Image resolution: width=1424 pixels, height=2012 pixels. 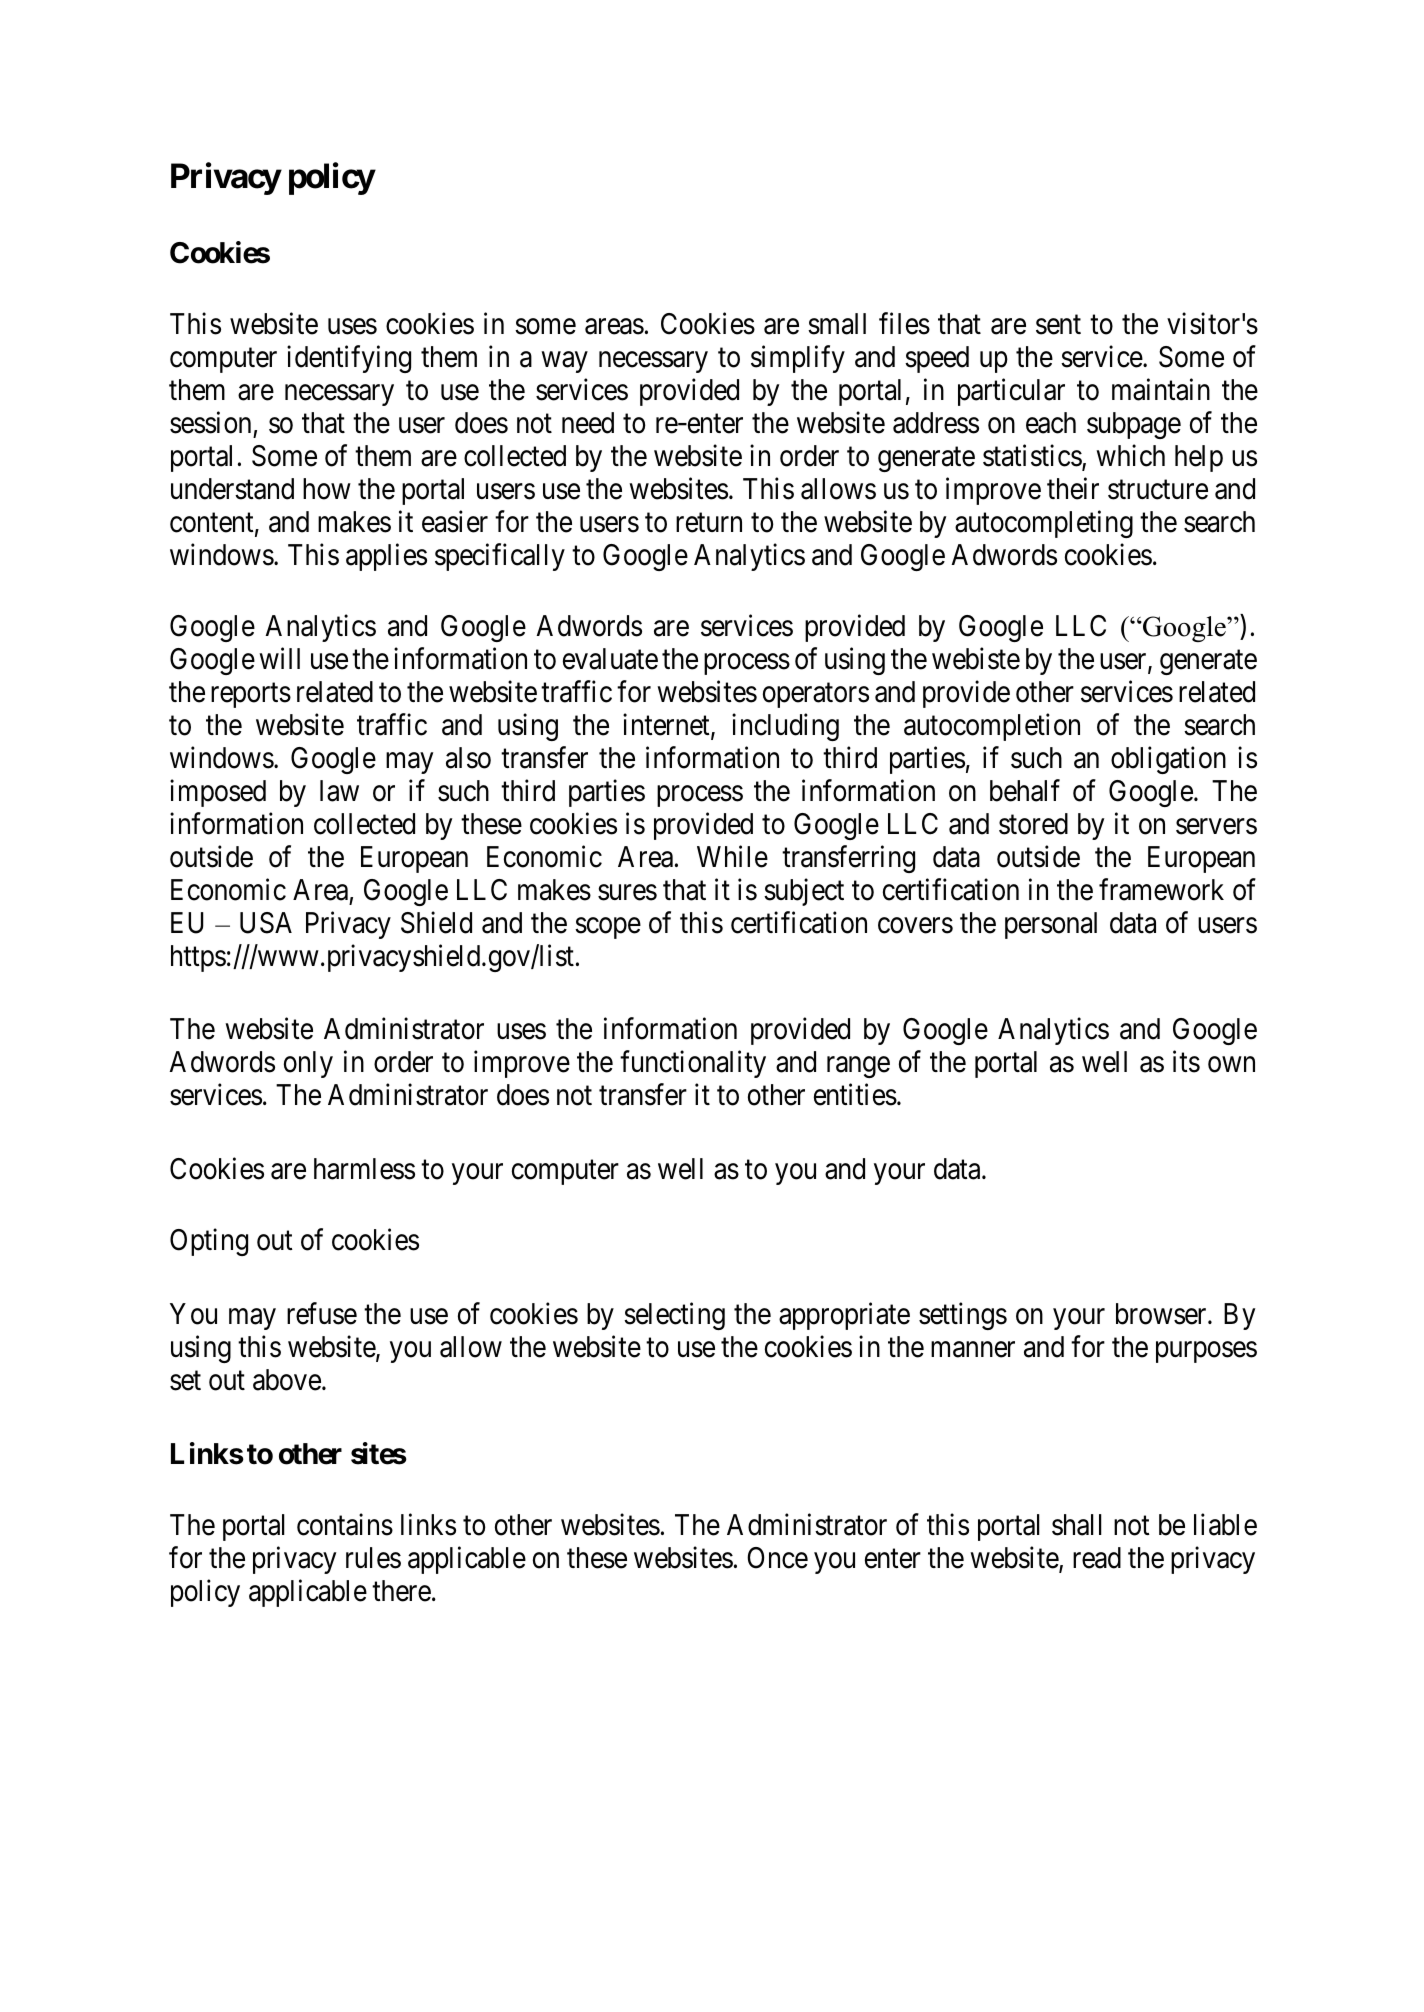 I want to click on simplify, so click(x=798, y=359).
